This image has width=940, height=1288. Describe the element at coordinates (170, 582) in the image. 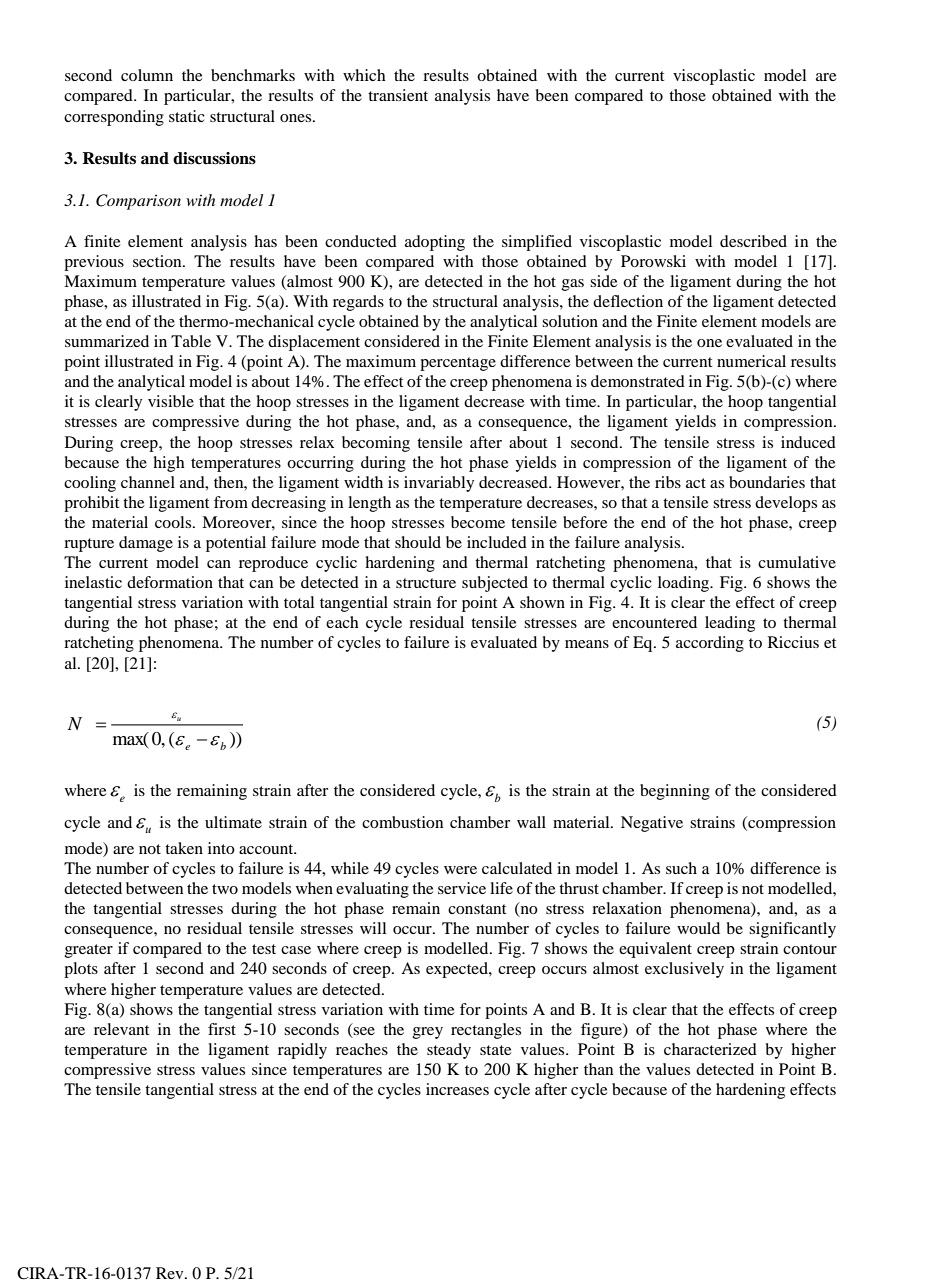

I see `deformation` at that location.
